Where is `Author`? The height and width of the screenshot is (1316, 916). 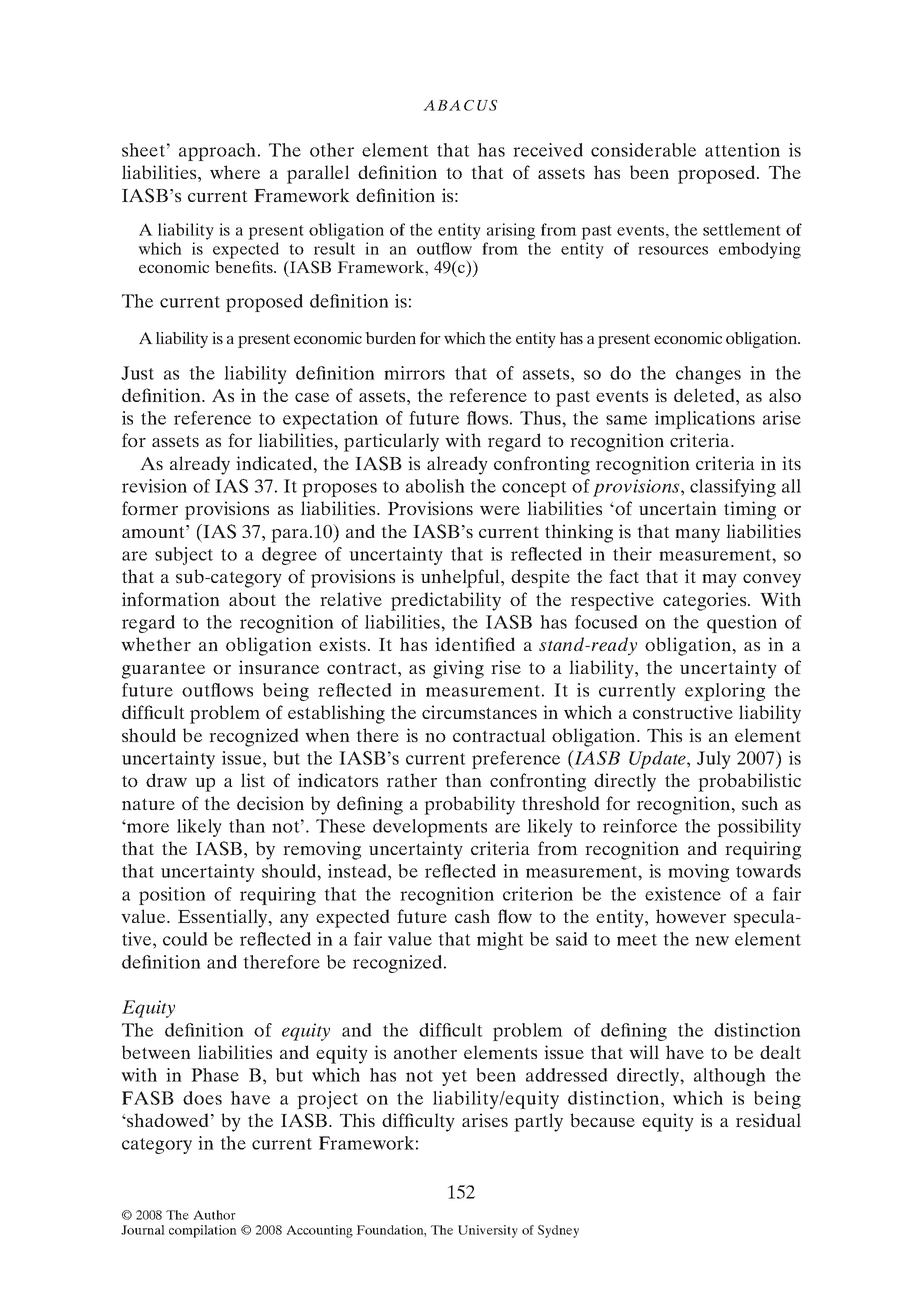 Author is located at coordinates (214, 1215).
